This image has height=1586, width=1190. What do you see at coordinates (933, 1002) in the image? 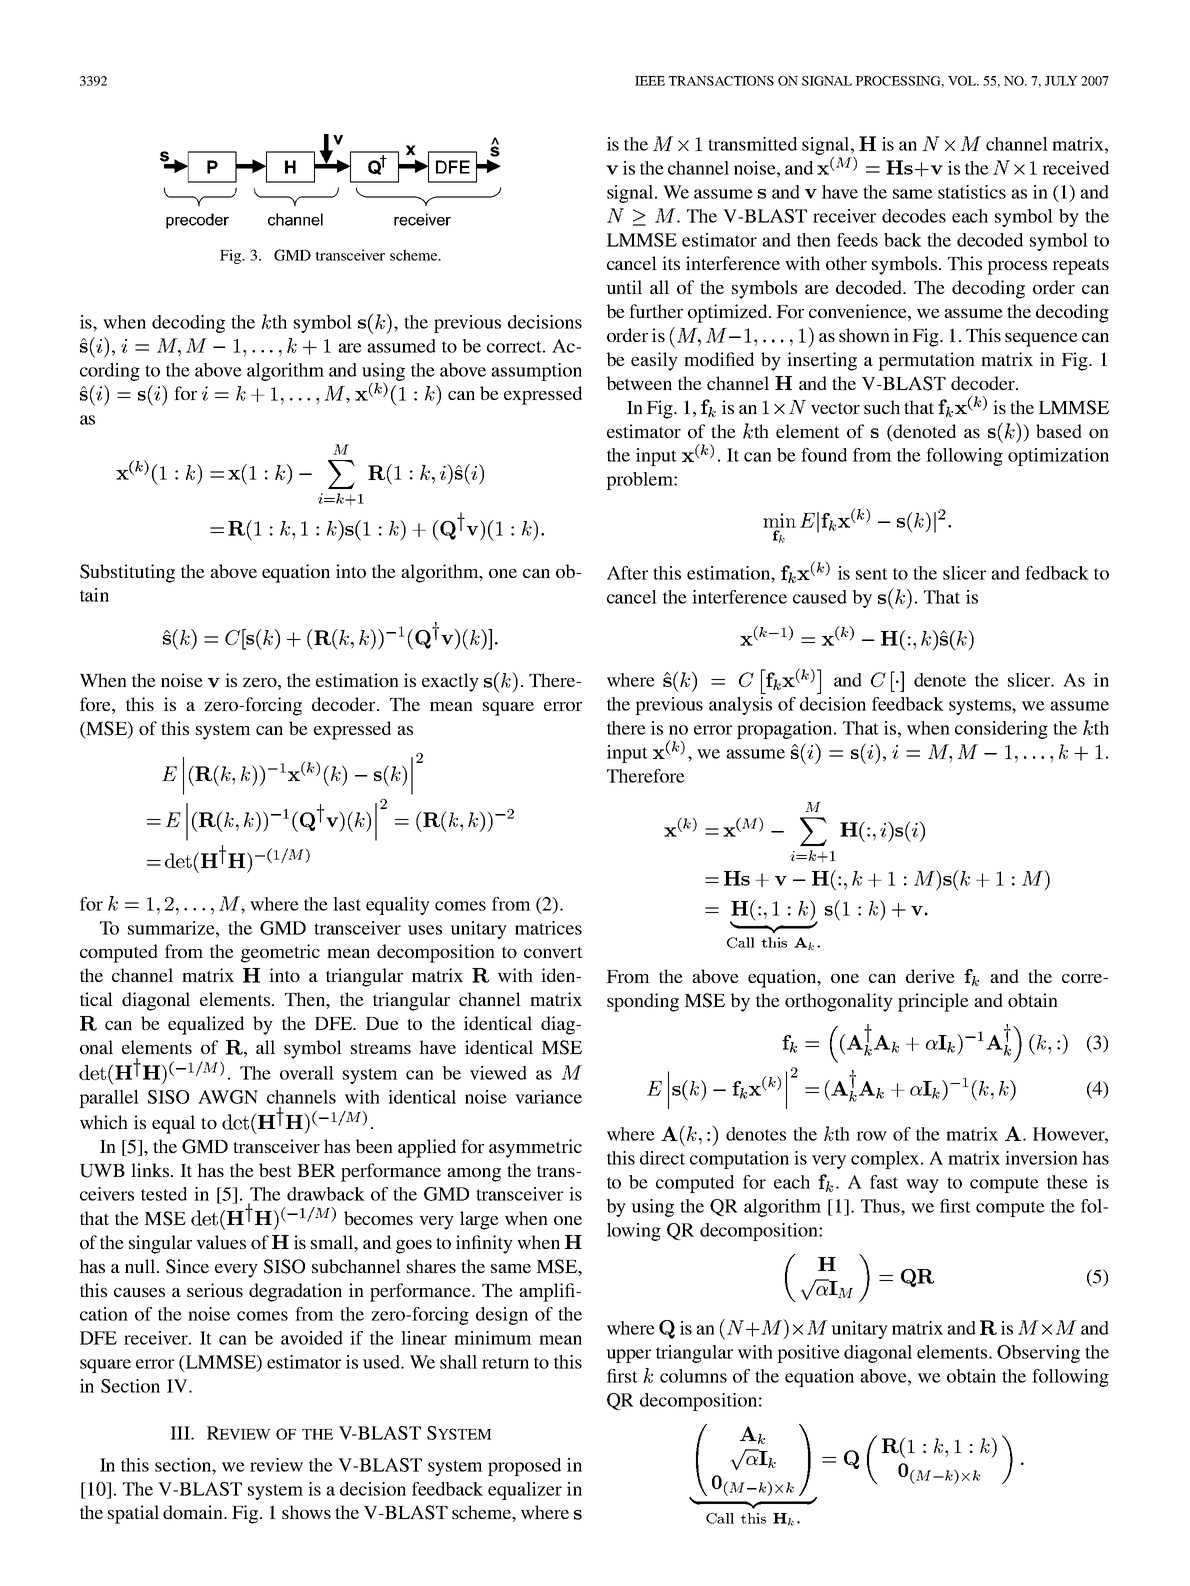
I see `principle` at bounding box center [933, 1002].
